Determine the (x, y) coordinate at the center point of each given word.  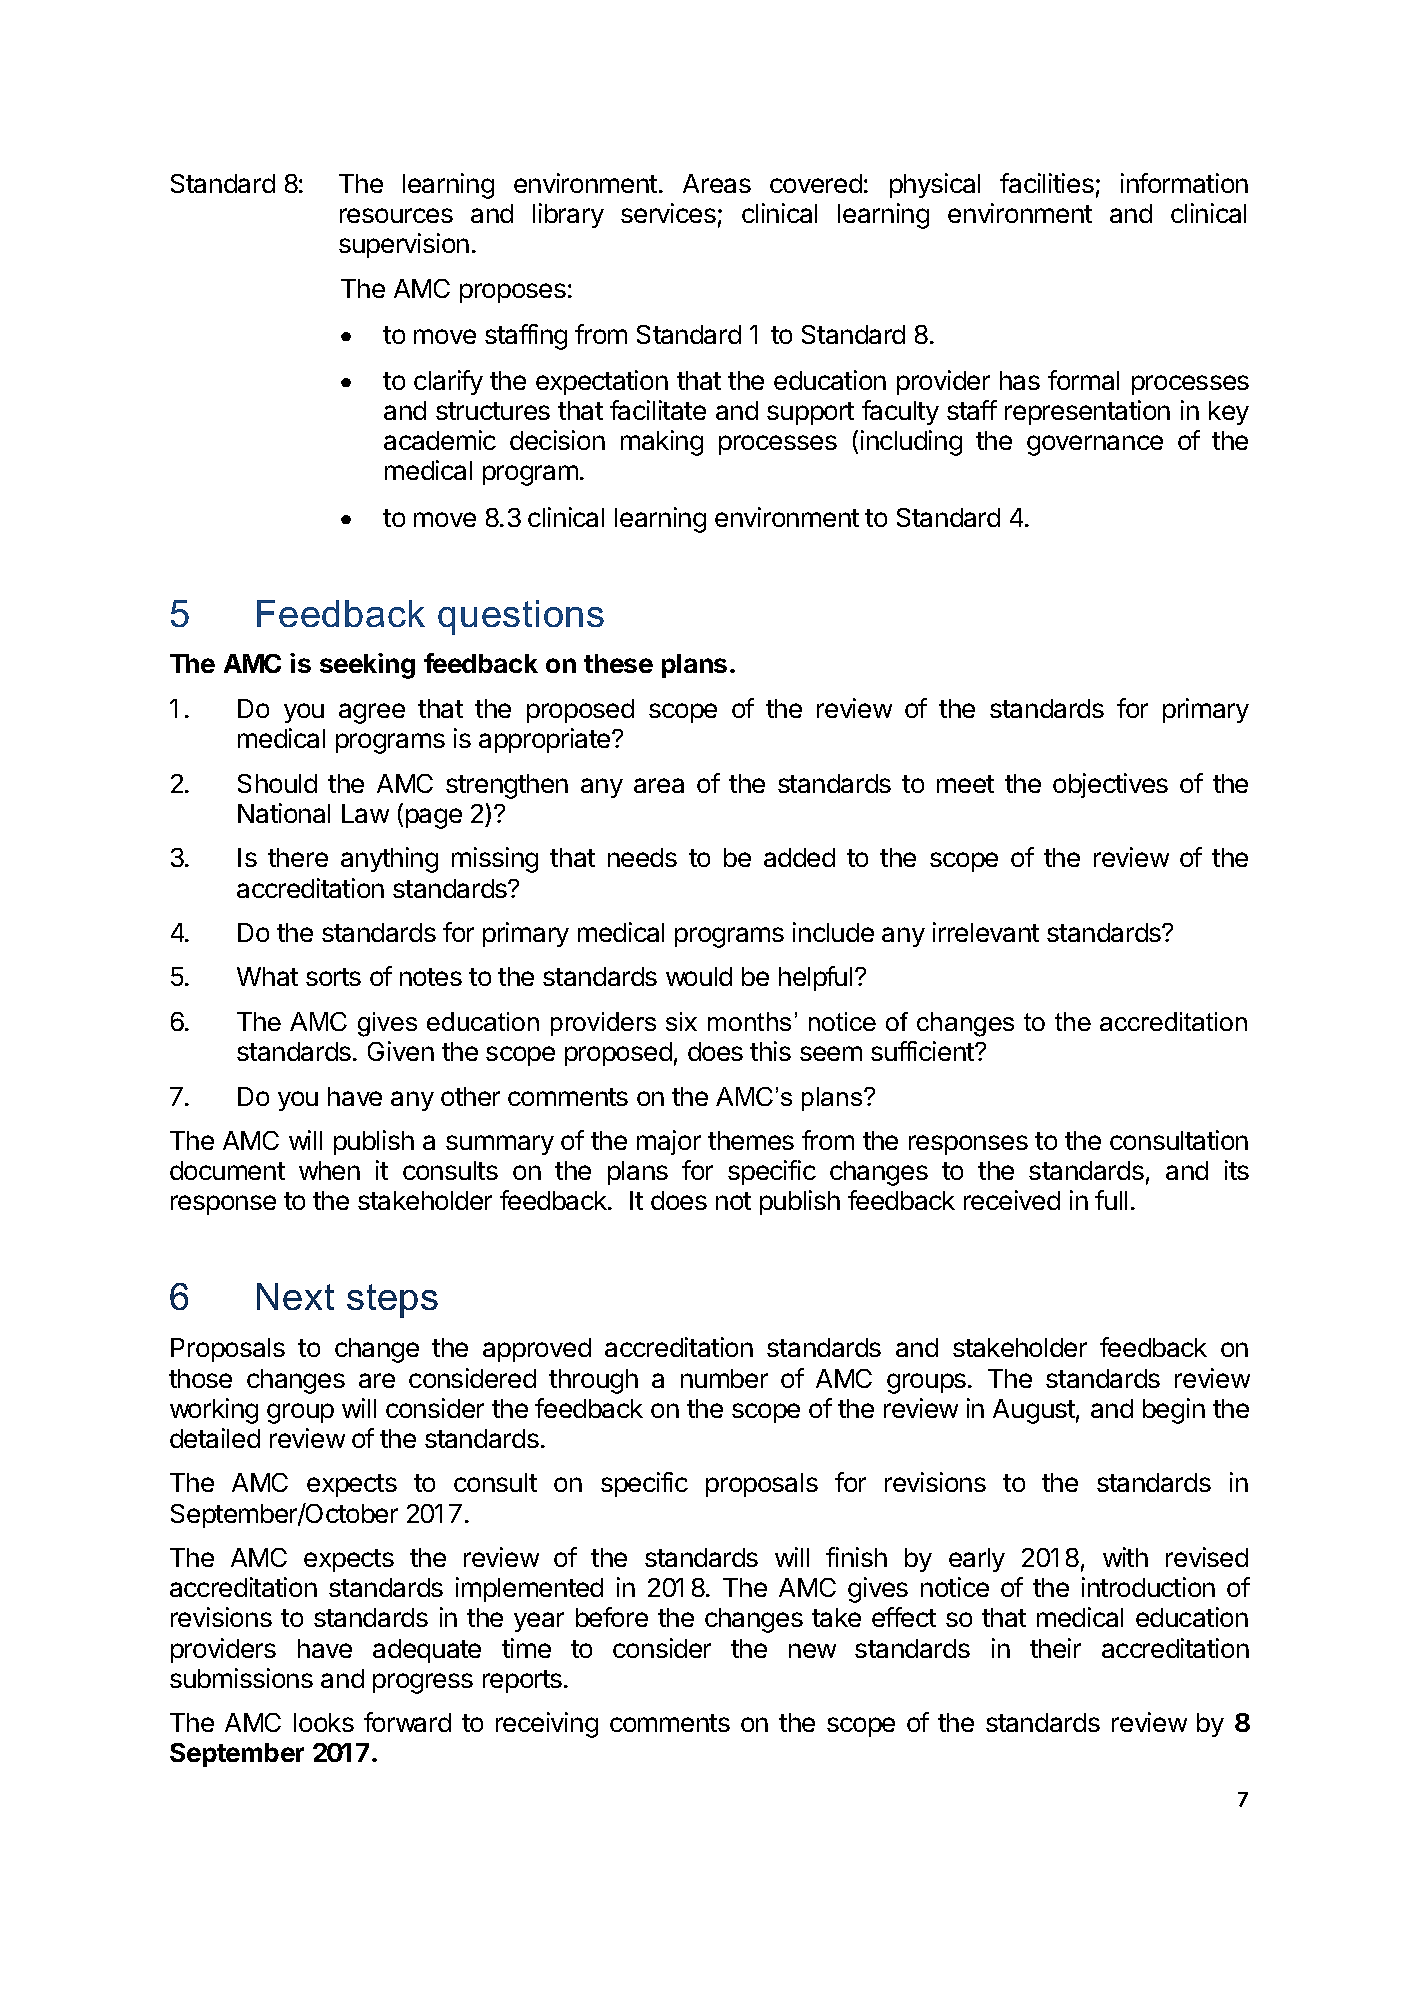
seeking (367, 666)
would (699, 976)
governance (1095, 445)
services (668, 213)
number (724, 1378)
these (618, 663)
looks (324, 1722)
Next (295, 1296)
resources (396, 215)
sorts (333, 977)
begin (1174, 1411)
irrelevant (986, 932)
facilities (1047, 183)
